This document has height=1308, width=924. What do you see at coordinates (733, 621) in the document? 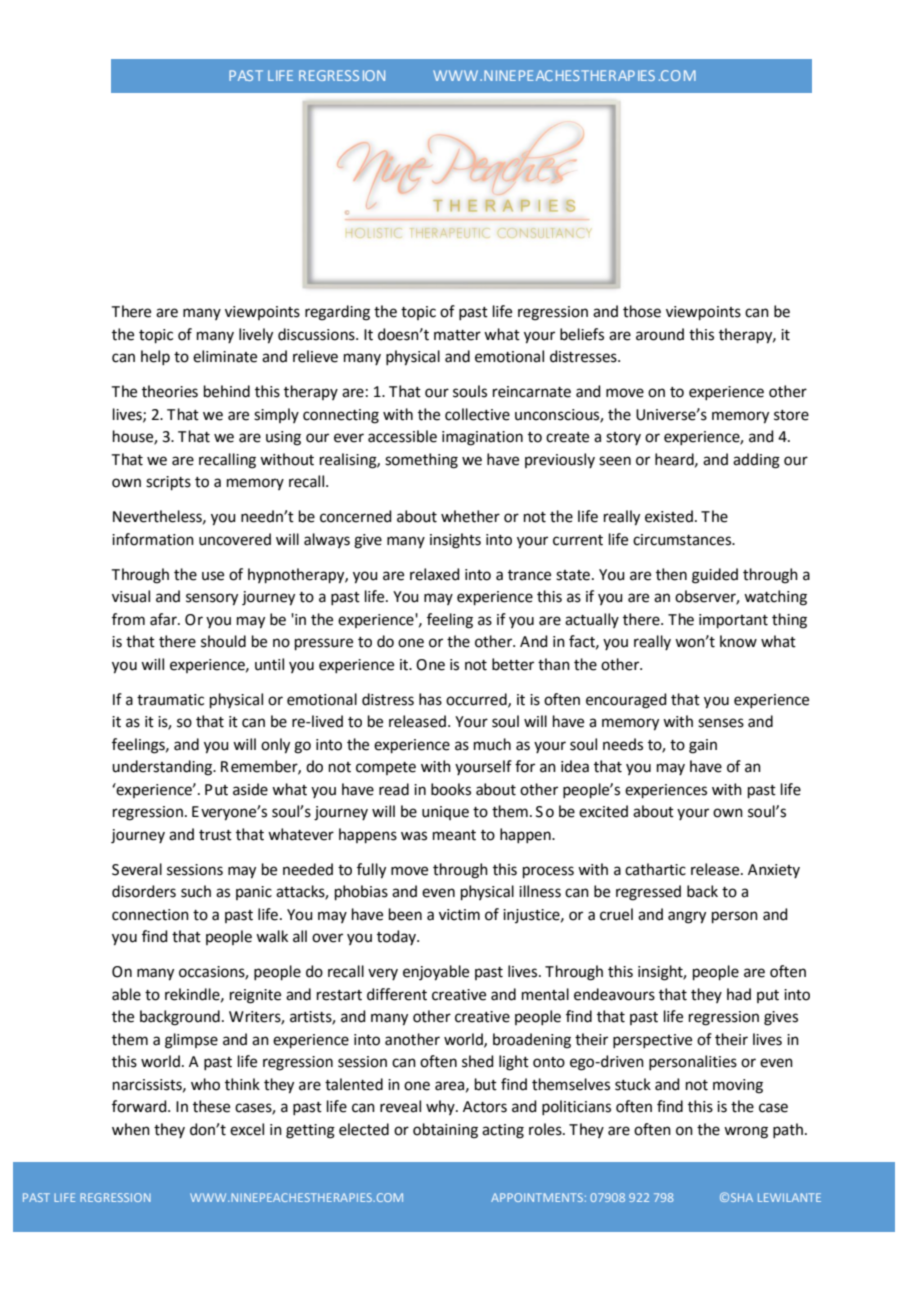
I see `important` at bounding box center [733, 621].
